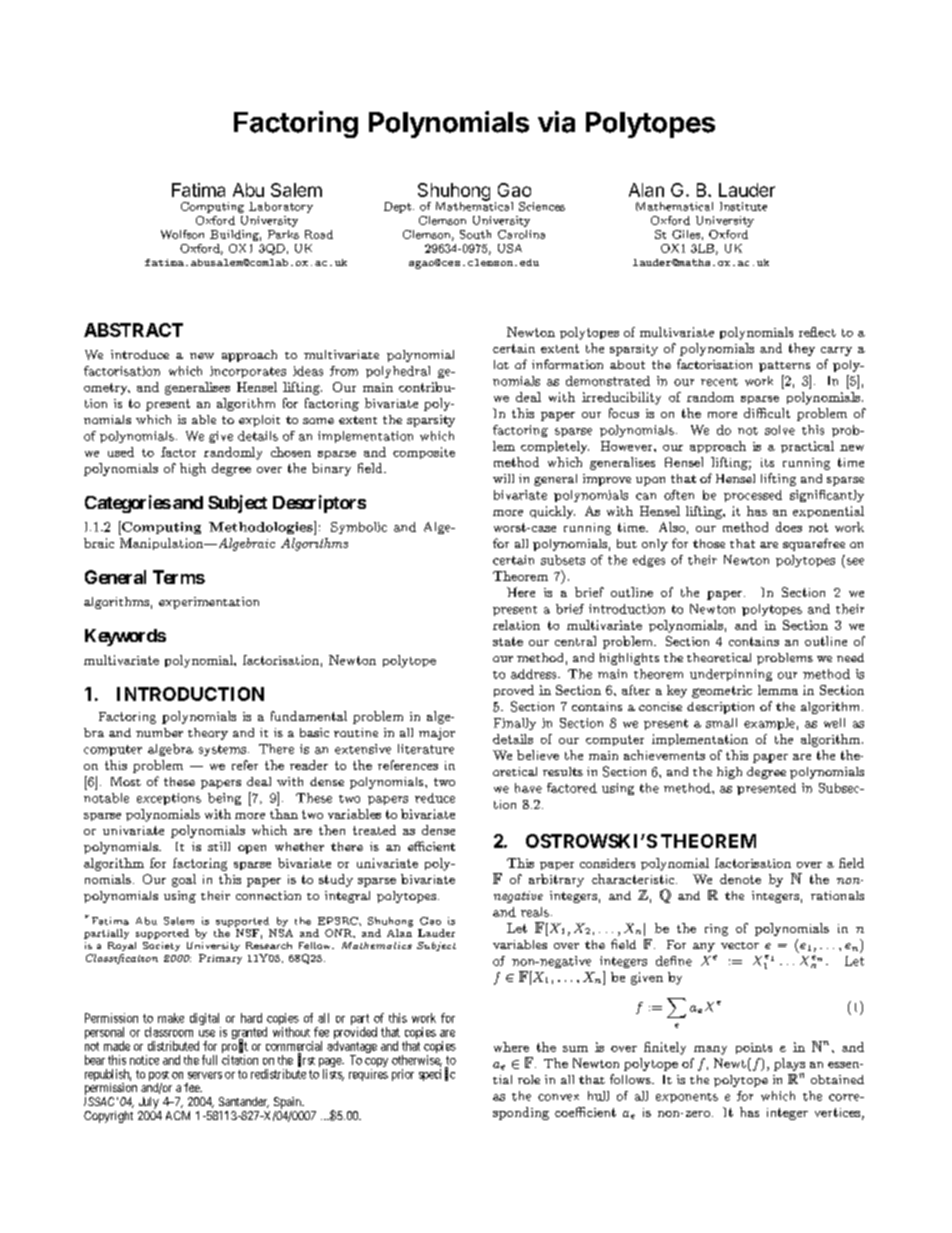 This screenshot has width=952, height=1233. Describe the element at coordinates (743, 206) in the screenshot. I see `Institute` at that location.
